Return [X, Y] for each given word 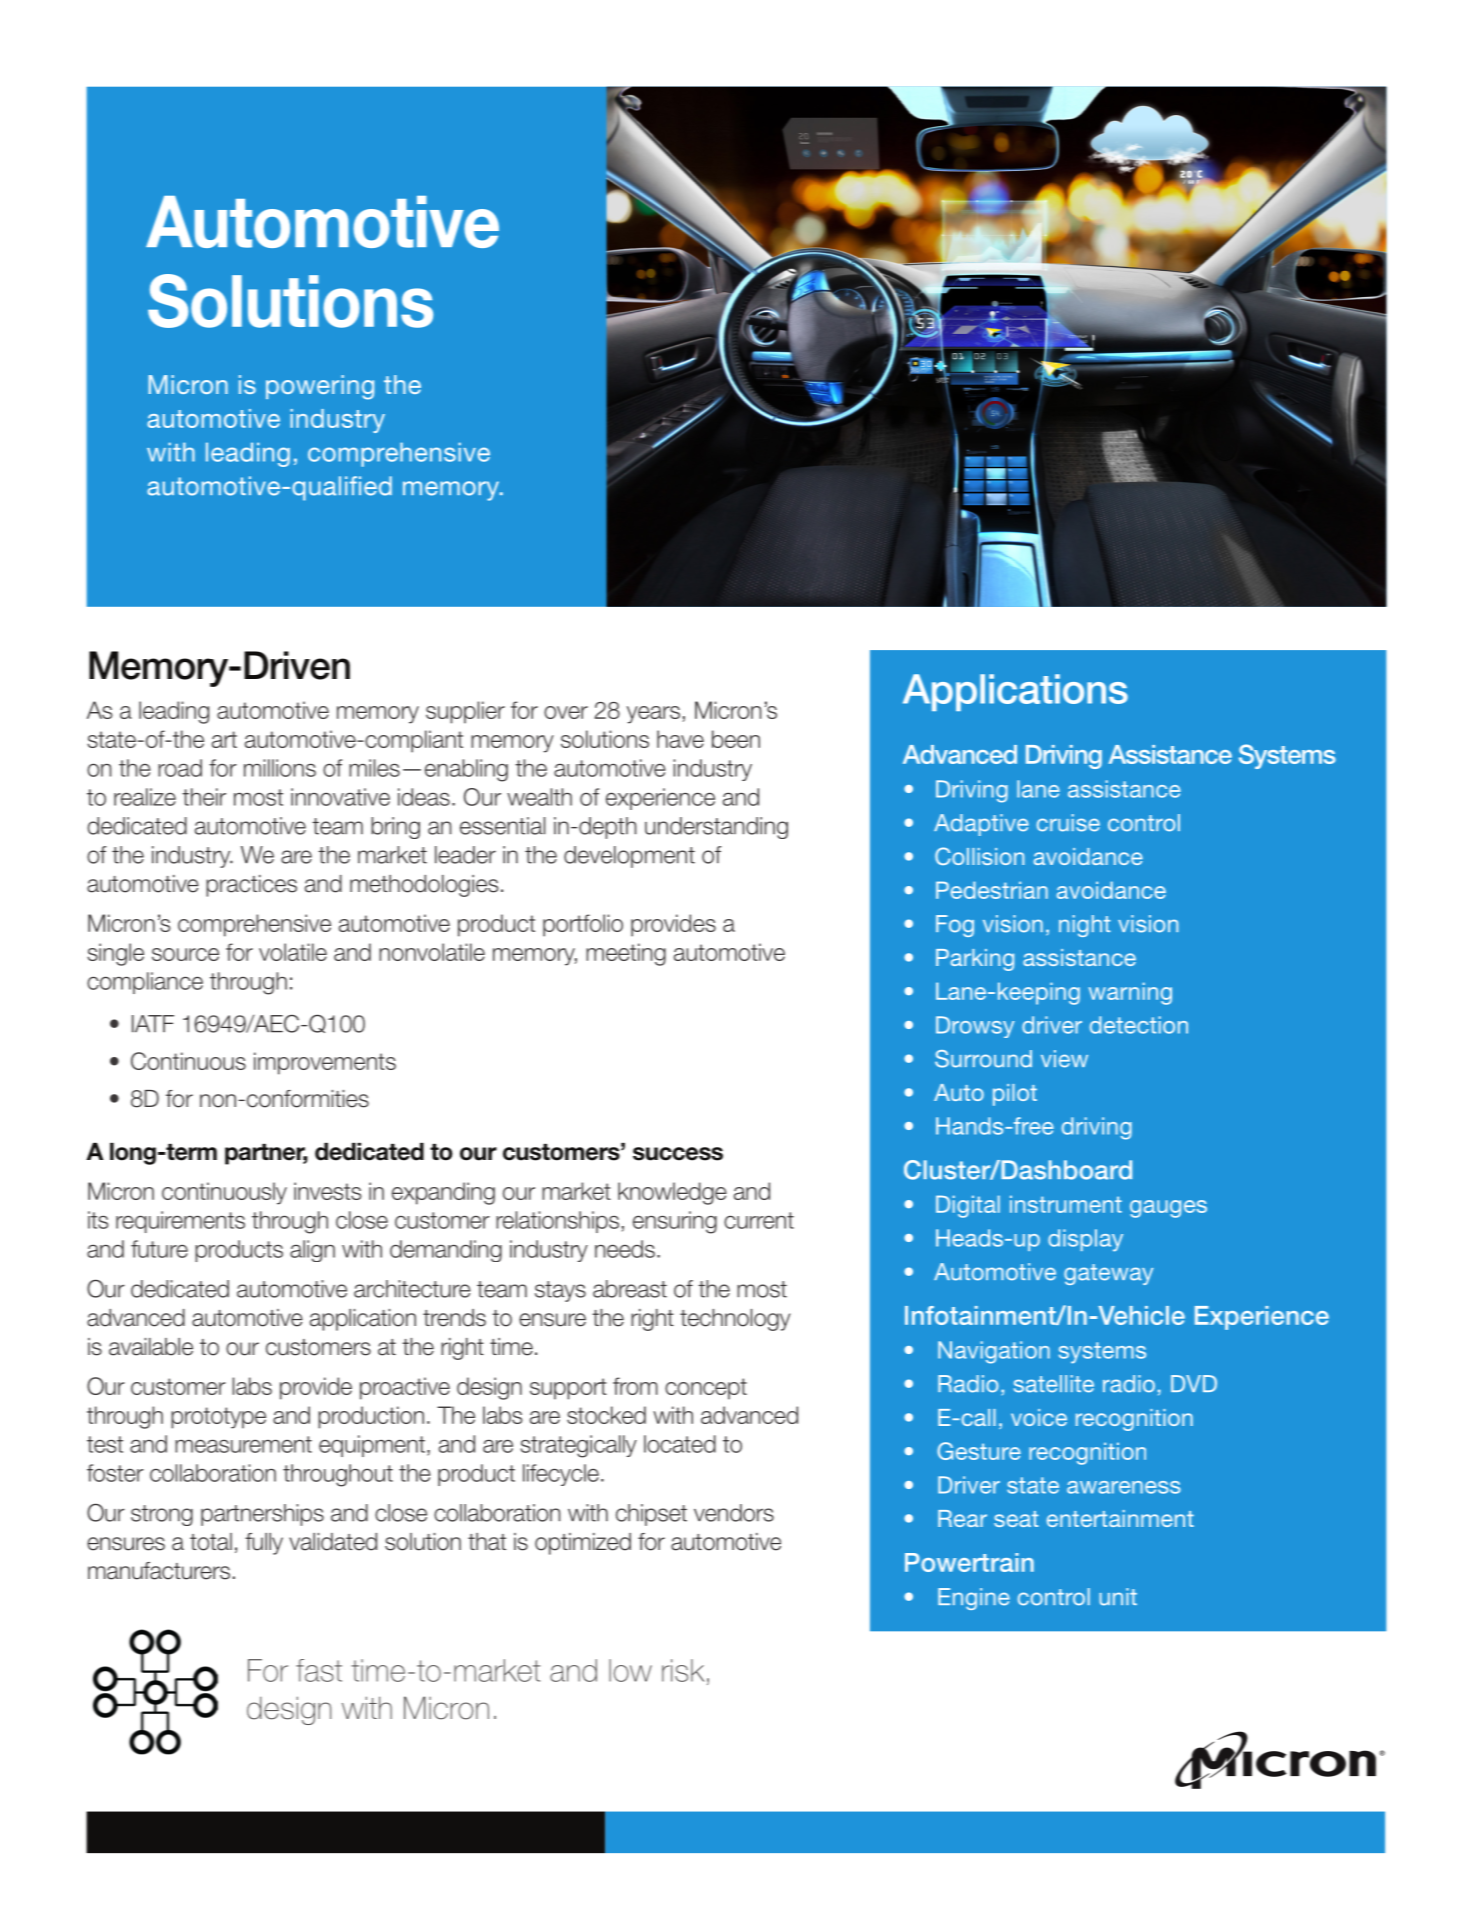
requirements [180, 1222]
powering [320, 387]
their [204, 797]
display [1085, 1240]
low [630, 1670]
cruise [1068, 823]
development [629, 857]
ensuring [675, 1222]
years [655, 715]
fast [319, 1670]
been [736, 739]
